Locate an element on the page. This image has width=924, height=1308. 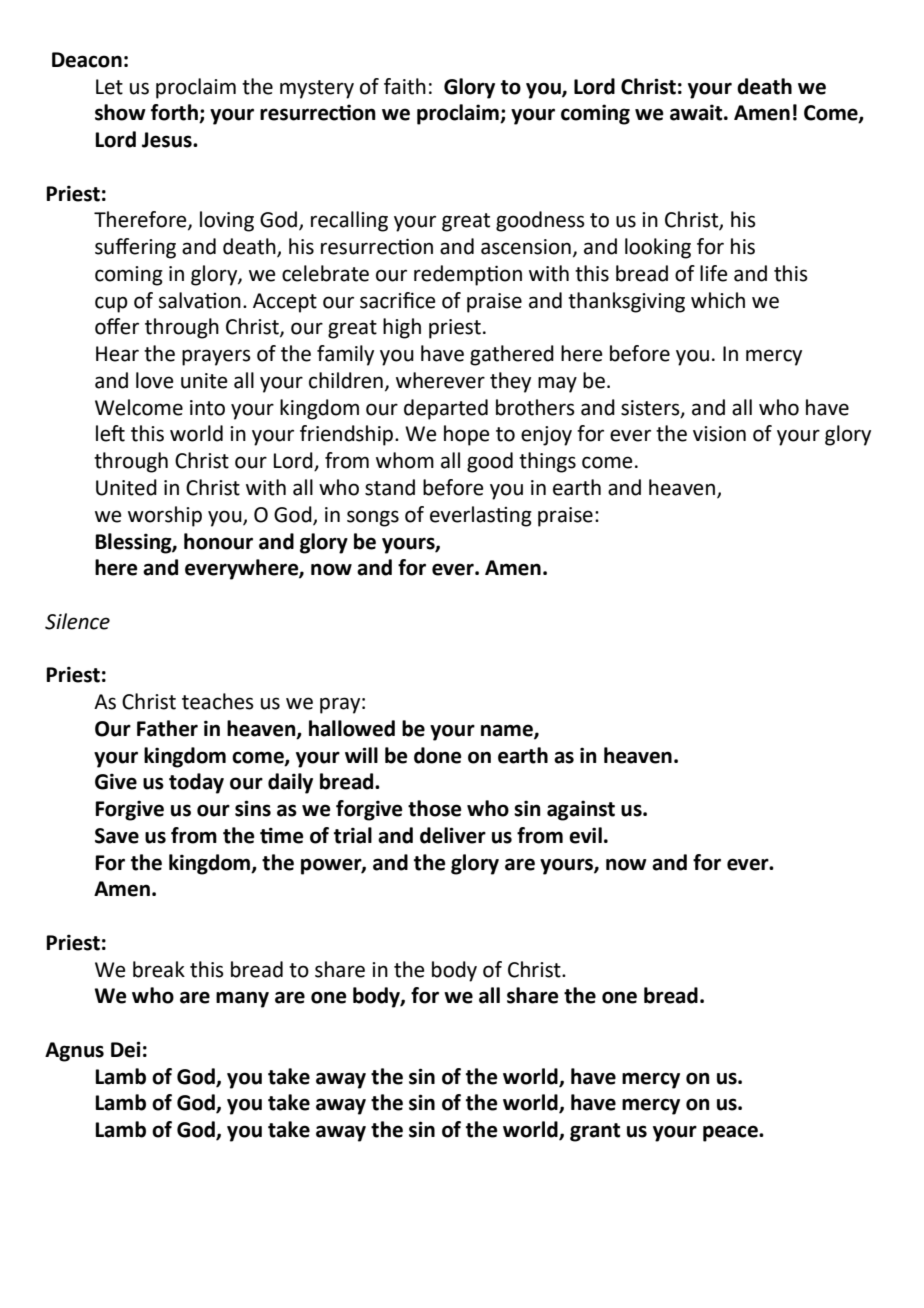
Dei is located at coordinates (126, 1049).
